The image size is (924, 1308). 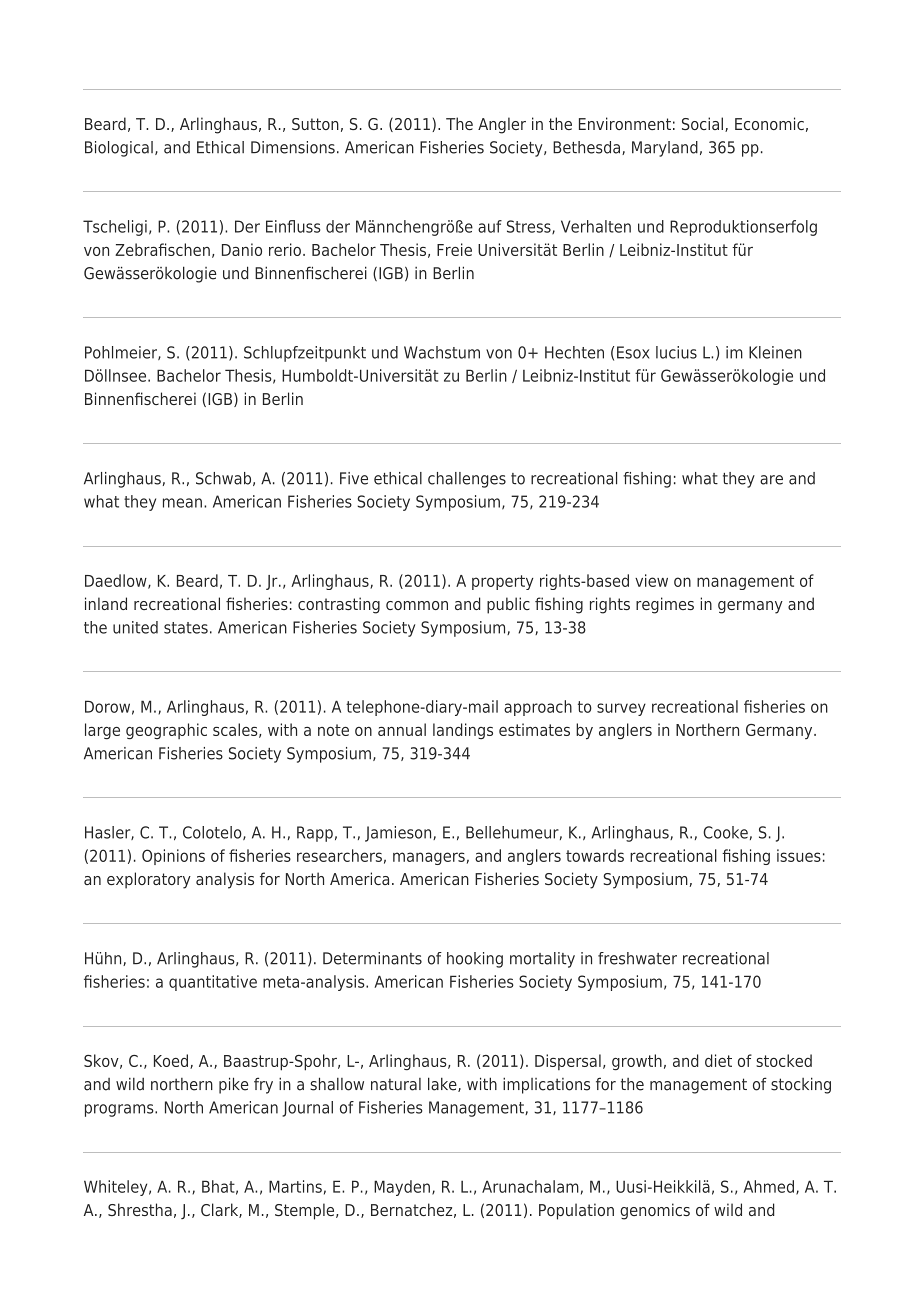 What do you see at coordinates (771, 480) in the document?
I see `are` at bounding box center [771, 480].
